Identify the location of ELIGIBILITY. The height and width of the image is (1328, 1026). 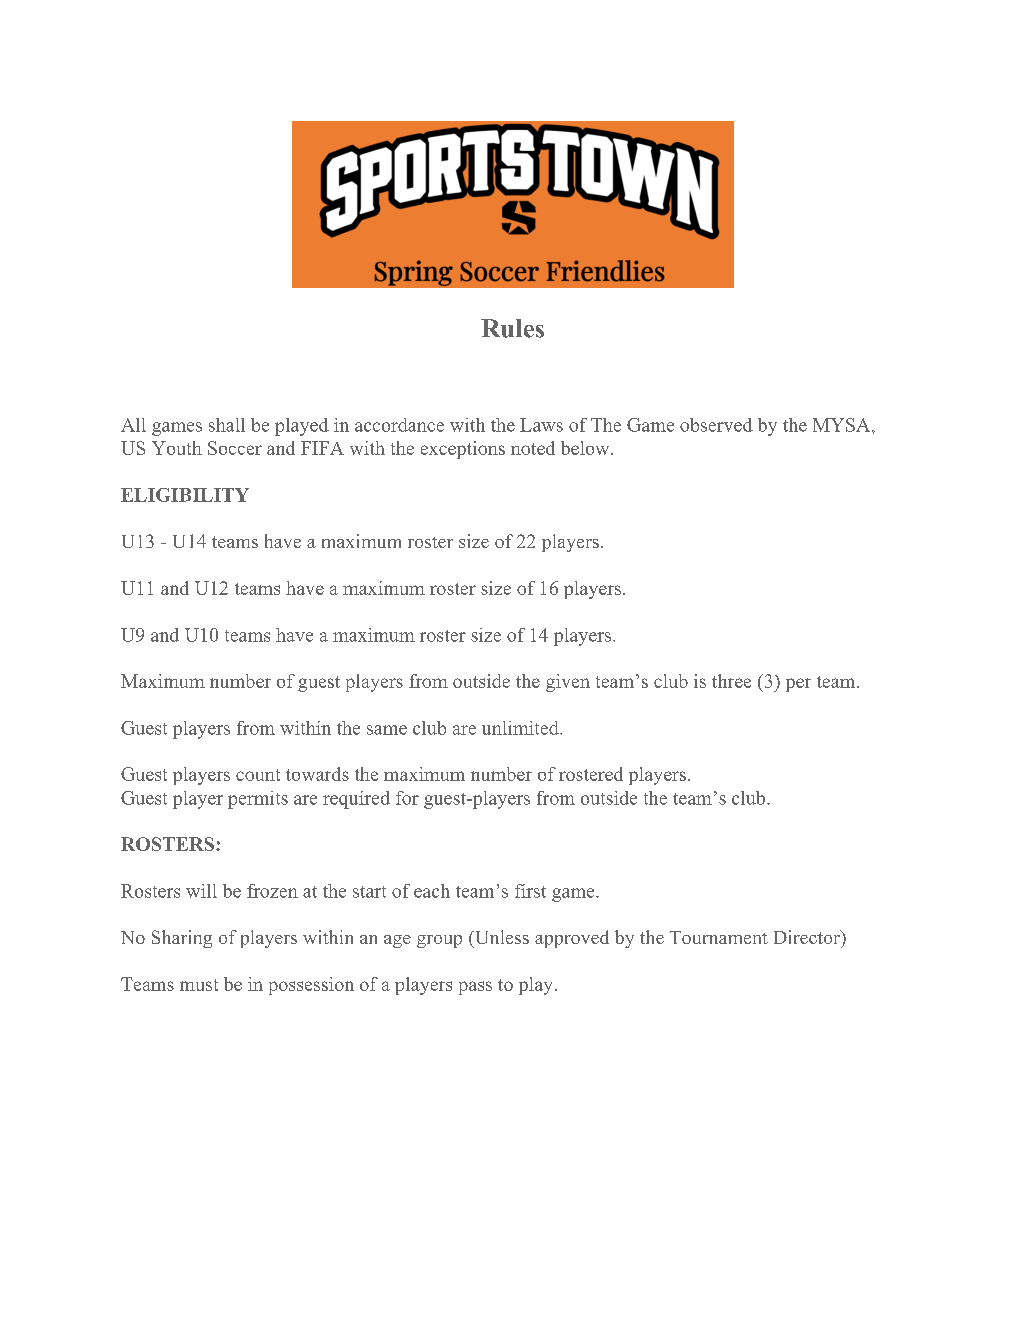
(185, 495).
